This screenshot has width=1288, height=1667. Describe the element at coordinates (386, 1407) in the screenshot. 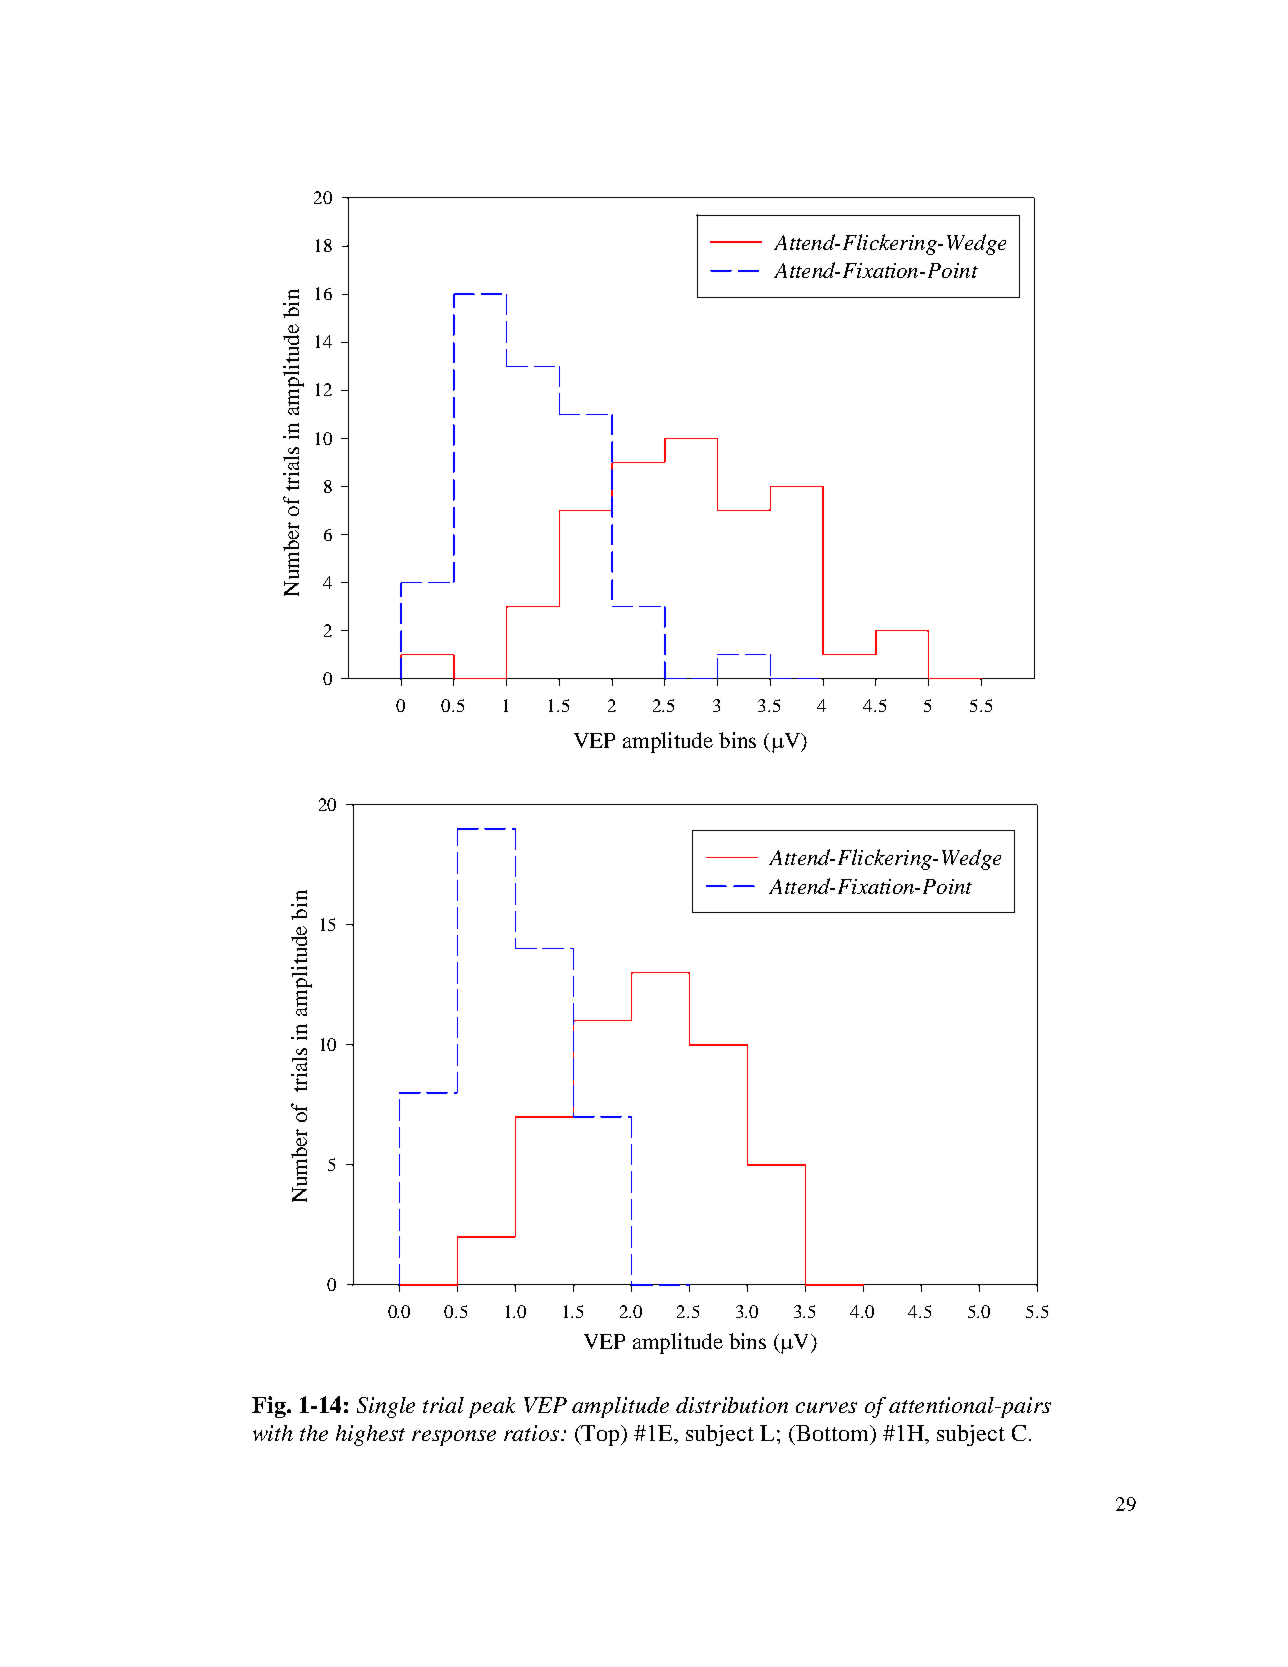

I see `Single` at that location.
